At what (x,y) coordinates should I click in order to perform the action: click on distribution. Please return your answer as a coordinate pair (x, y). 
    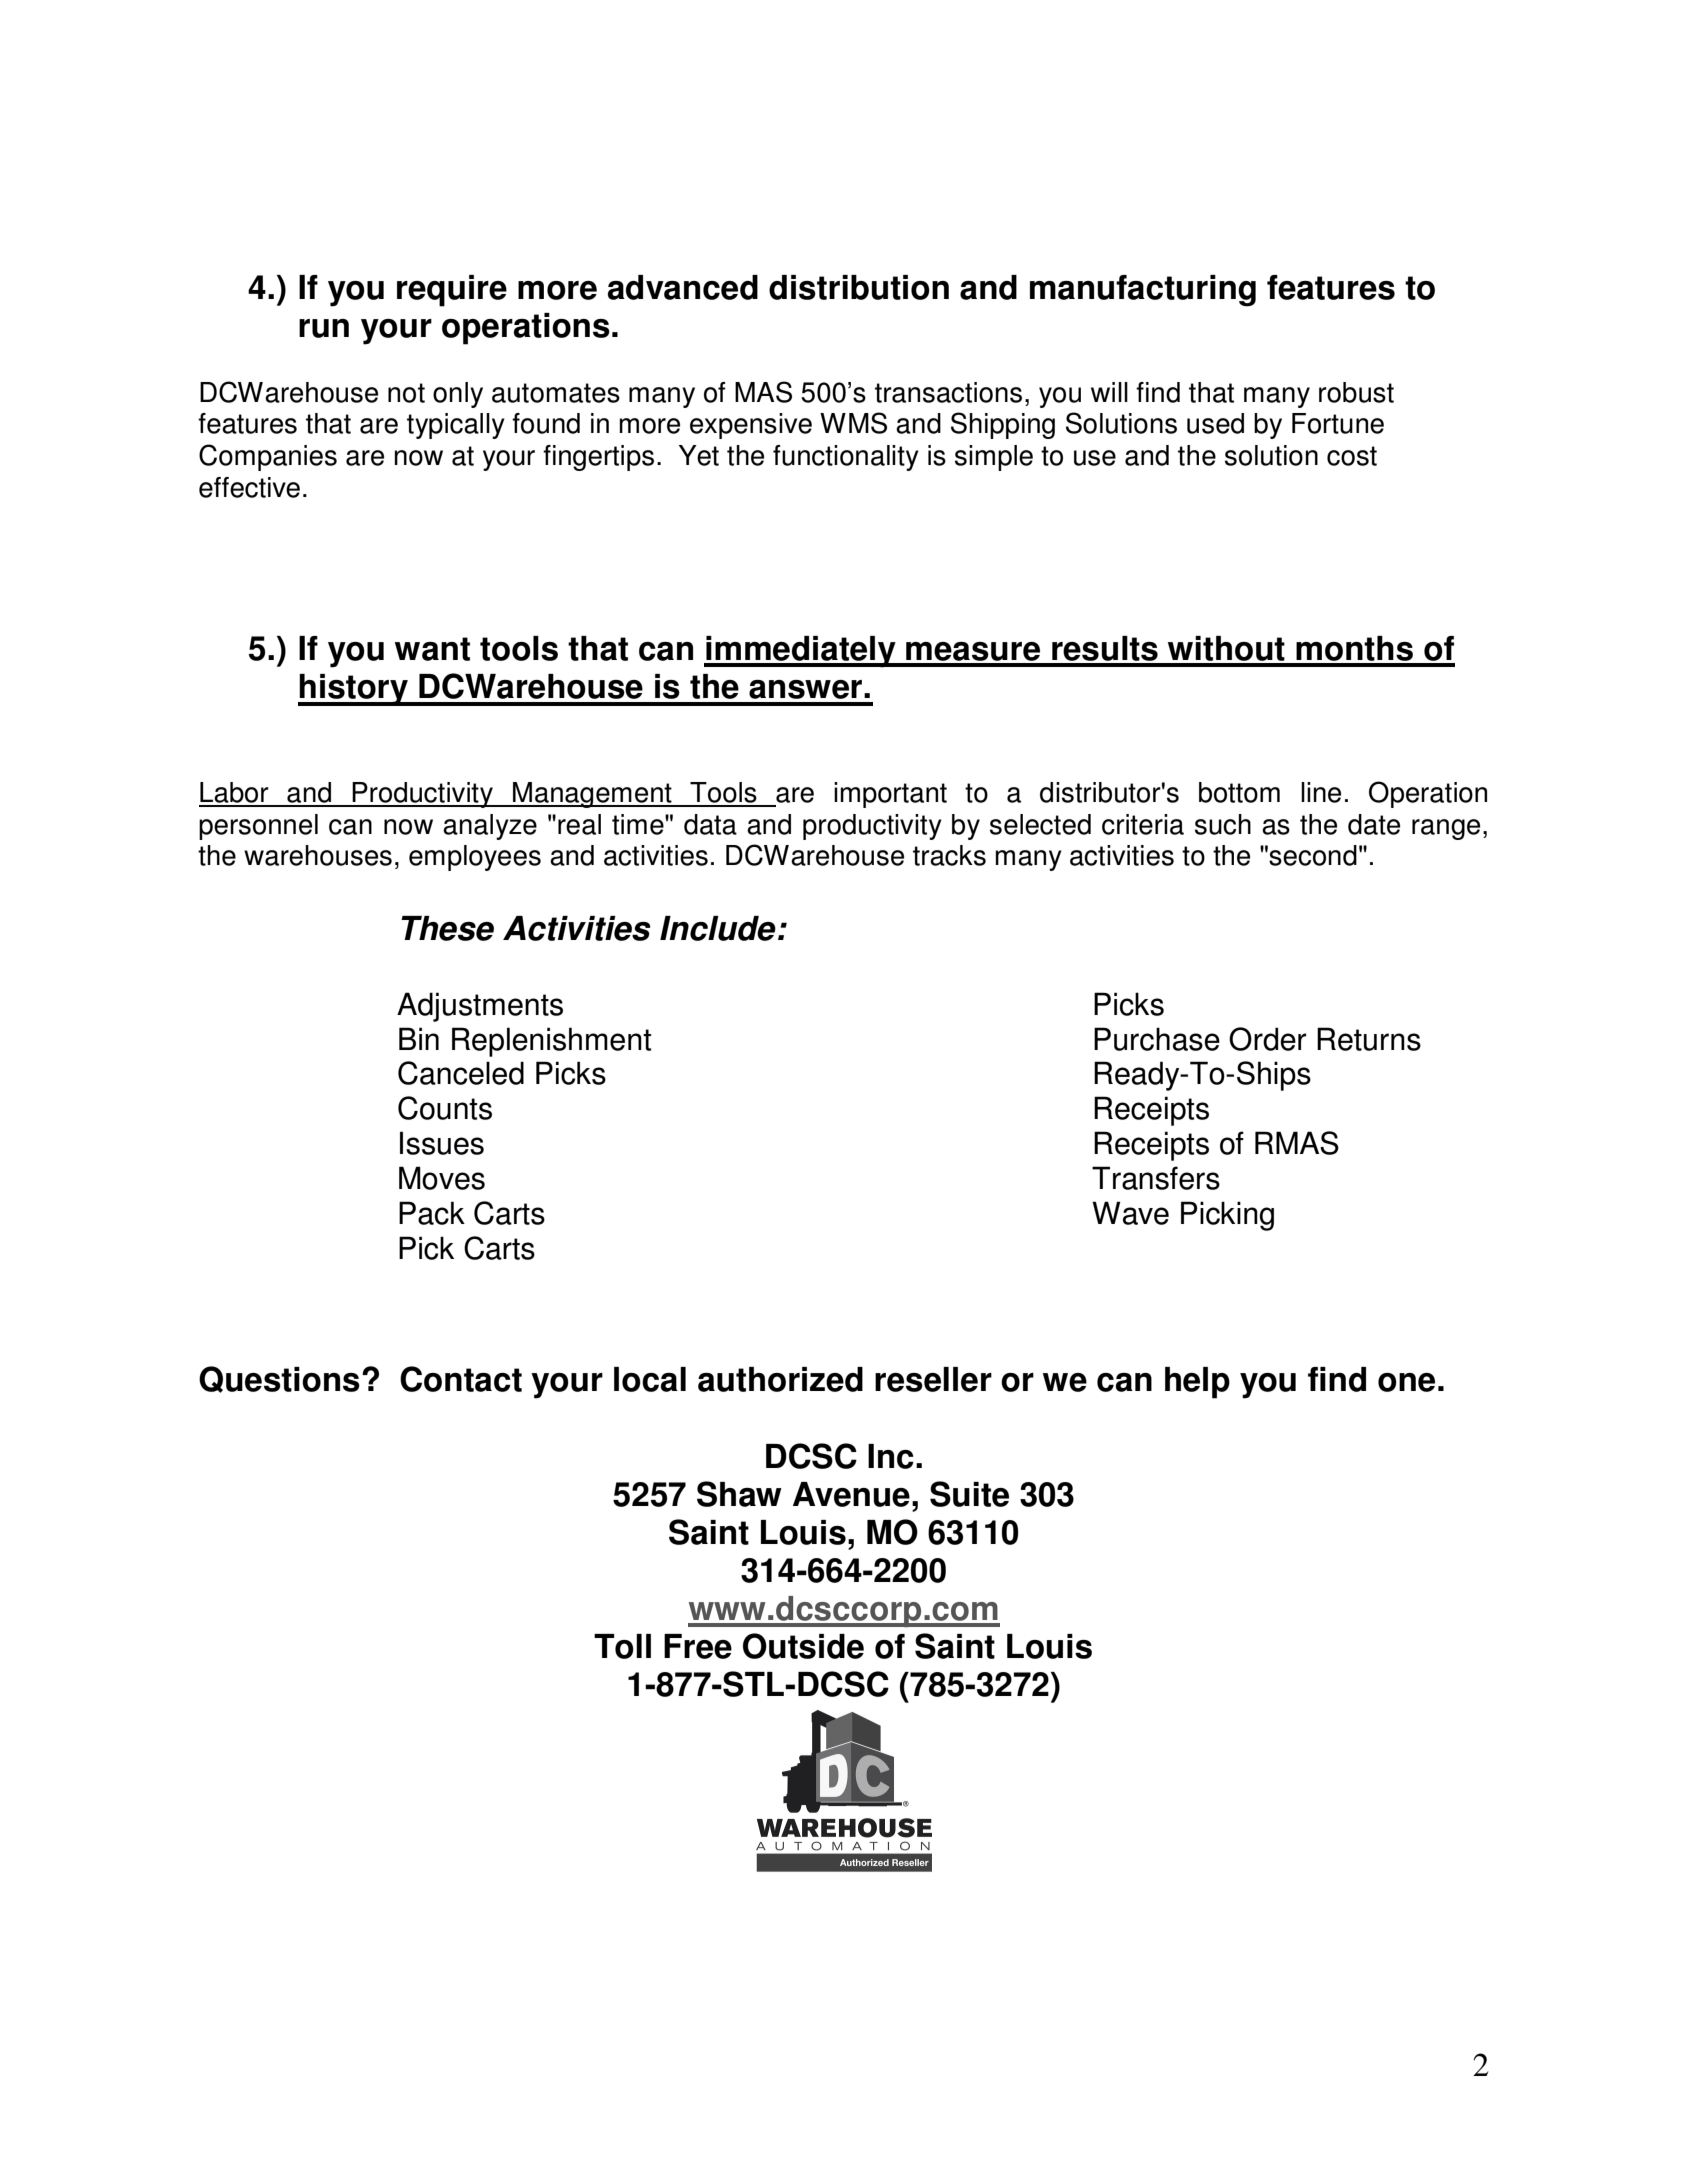
    Looking at the image, I should click on (859, 287).
